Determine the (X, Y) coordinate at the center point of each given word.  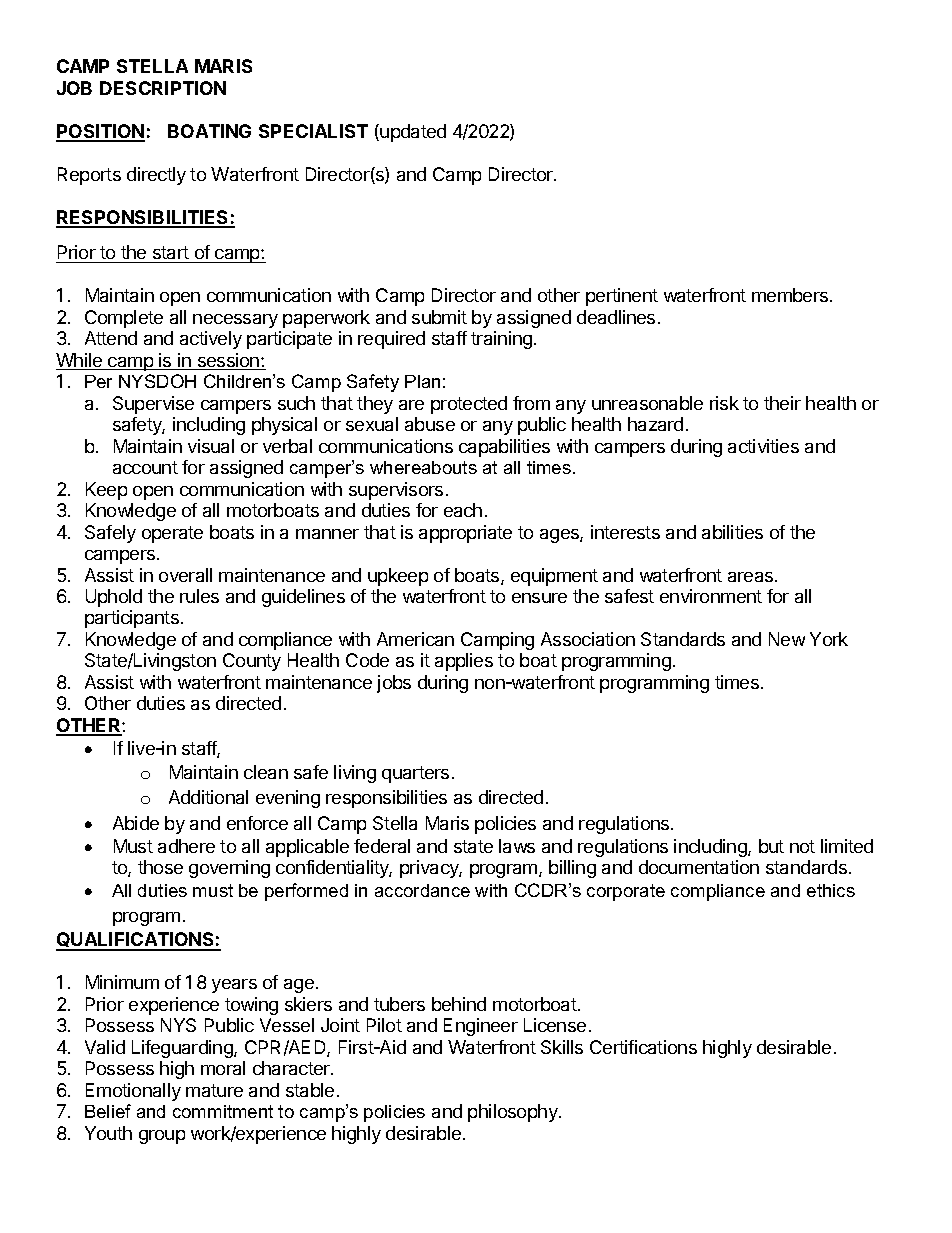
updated (413, 133)
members (791, 295)
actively (211, 340)
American (415, 639)
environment (711, 596)
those (160, 867)
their (782, 403)
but (771, 846)
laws (517, 846)
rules (199, 596)
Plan (422, 381)
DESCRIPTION (163, 88)
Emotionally (133, 1092)
